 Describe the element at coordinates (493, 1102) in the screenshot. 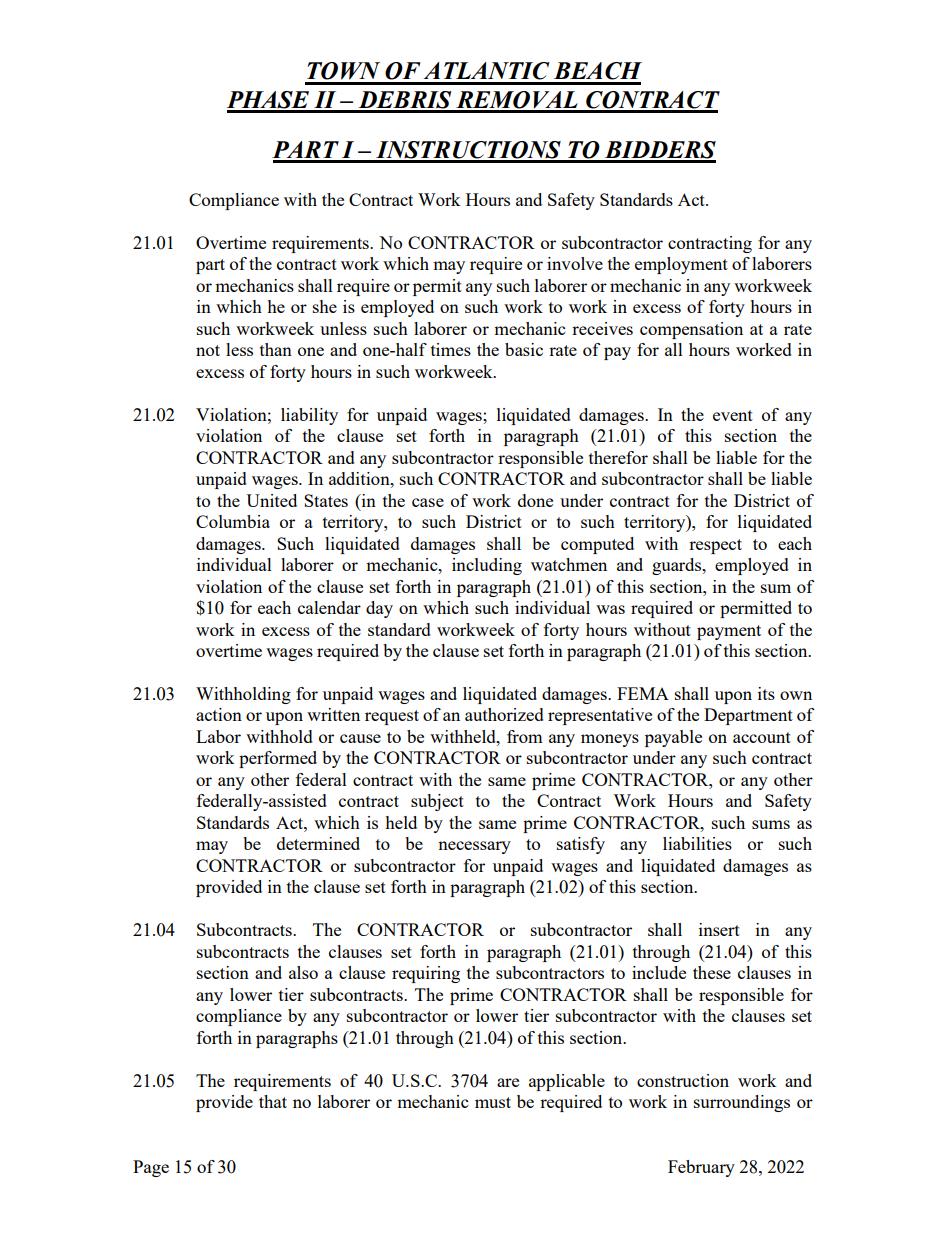

I see `must` at that location.
